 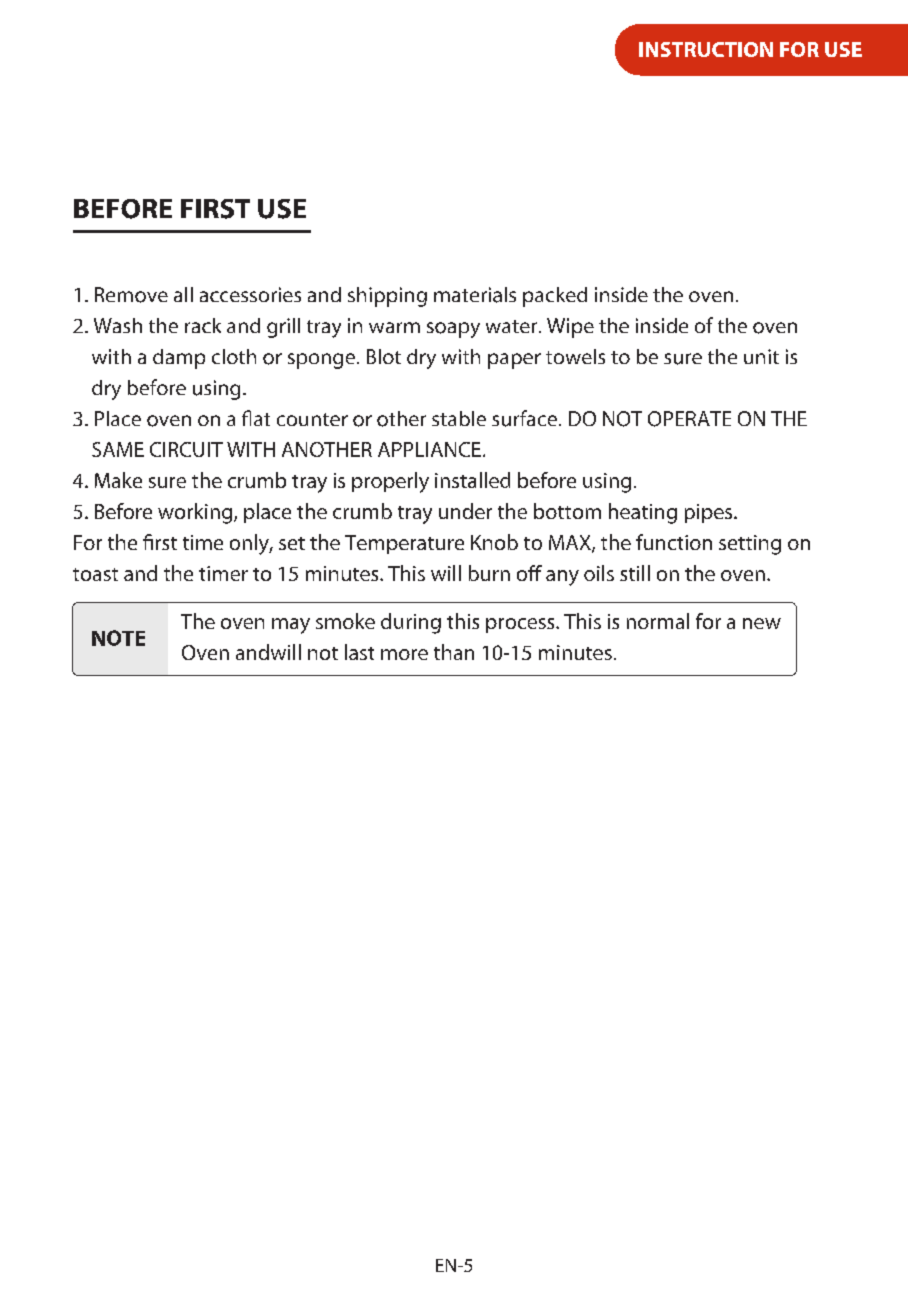 What do you see at coordinates (570, 328) in the screenshot?
I see `Wipe` at bounding box center [570, 328].
